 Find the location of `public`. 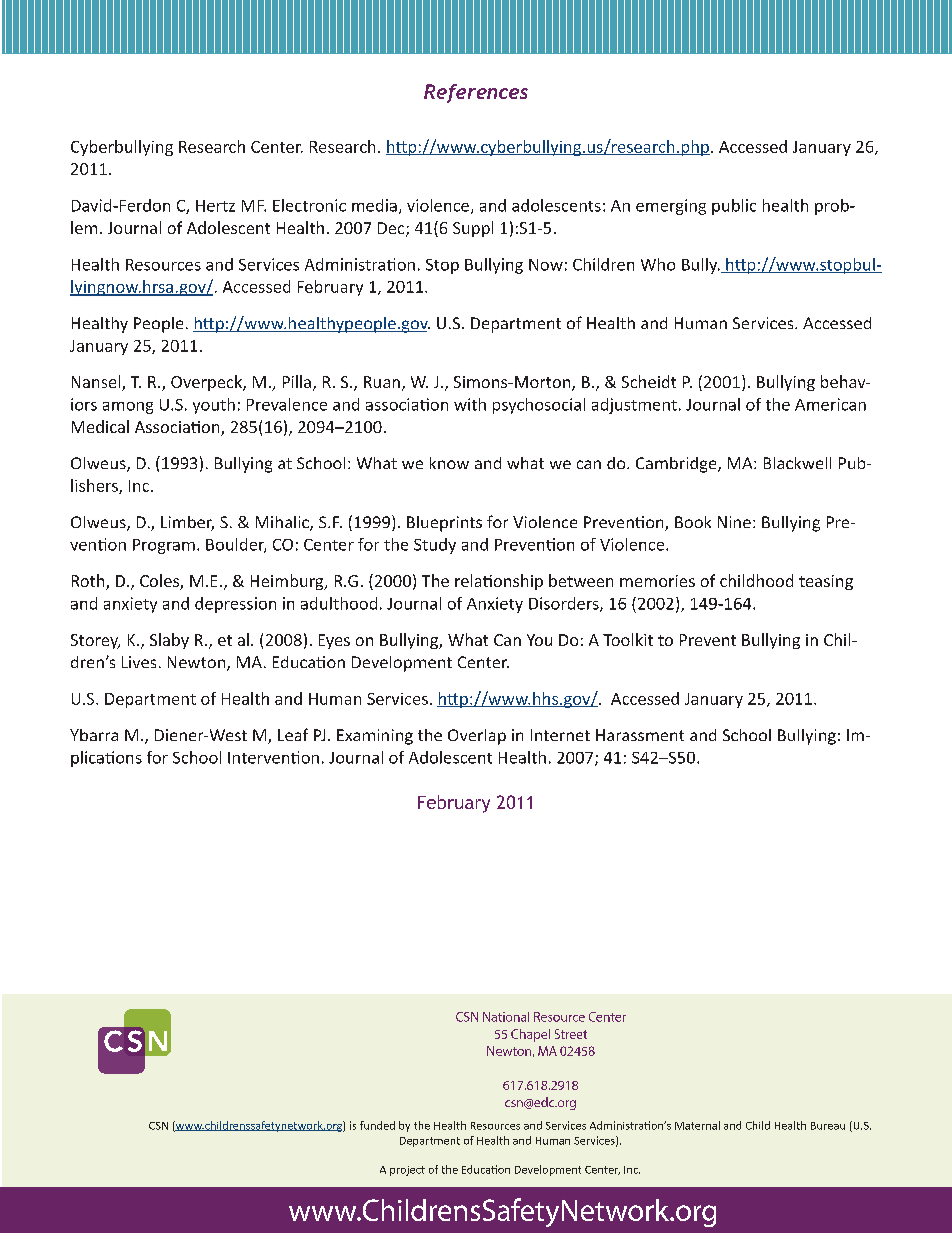

public is located at coordinates (734, 207).
